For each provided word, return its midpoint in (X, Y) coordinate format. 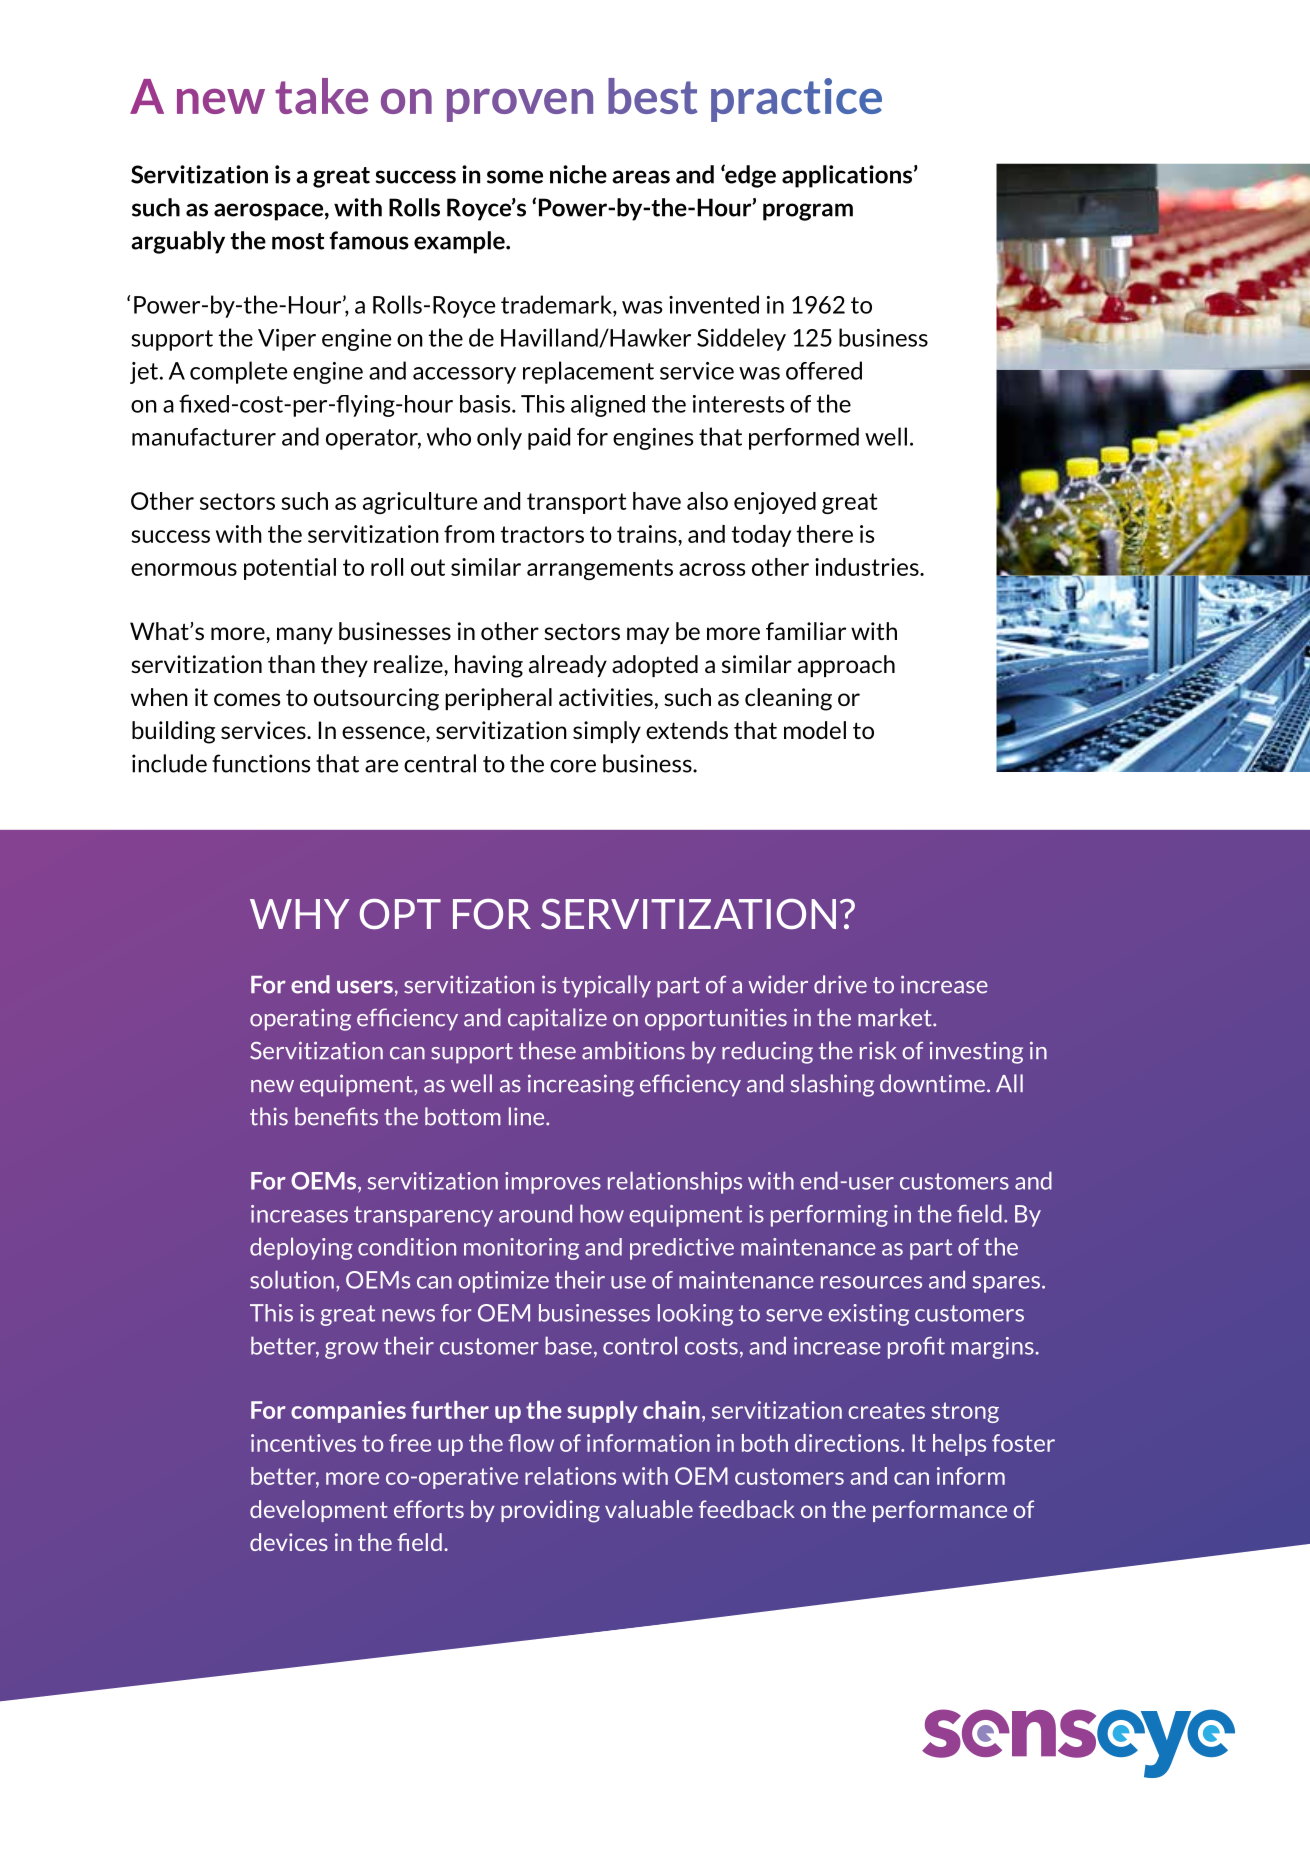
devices (289, 1542)
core (573, 766)
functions (261, 763)
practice (796, 100)
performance (940, 1511)
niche (578, 174)
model (815, 730)
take (321, 96)
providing (550, 1511)
